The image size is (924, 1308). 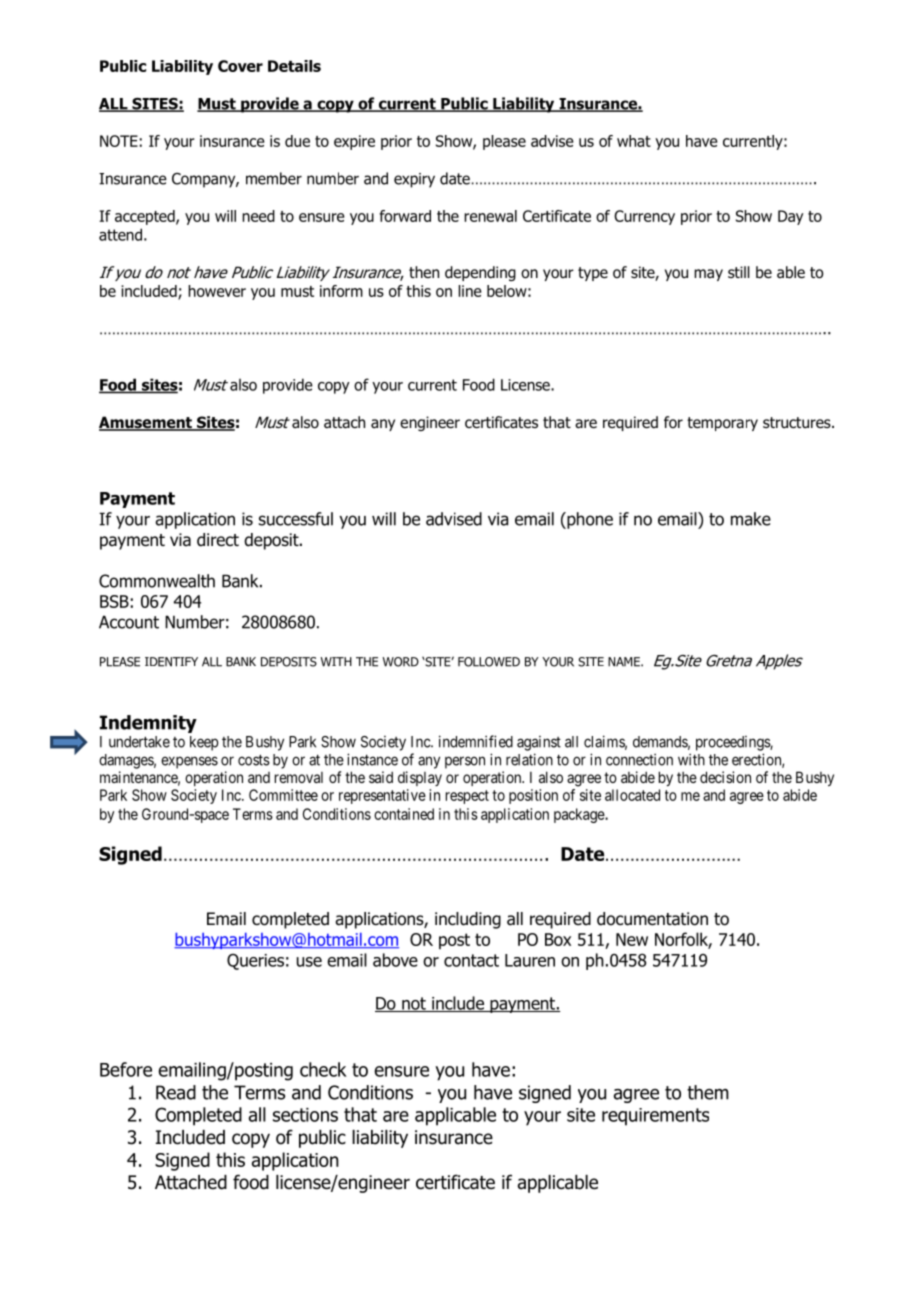 What do you see at coordinates (176, 1092) in the document?
I see `Read` at bounding box center [176, 1092].
